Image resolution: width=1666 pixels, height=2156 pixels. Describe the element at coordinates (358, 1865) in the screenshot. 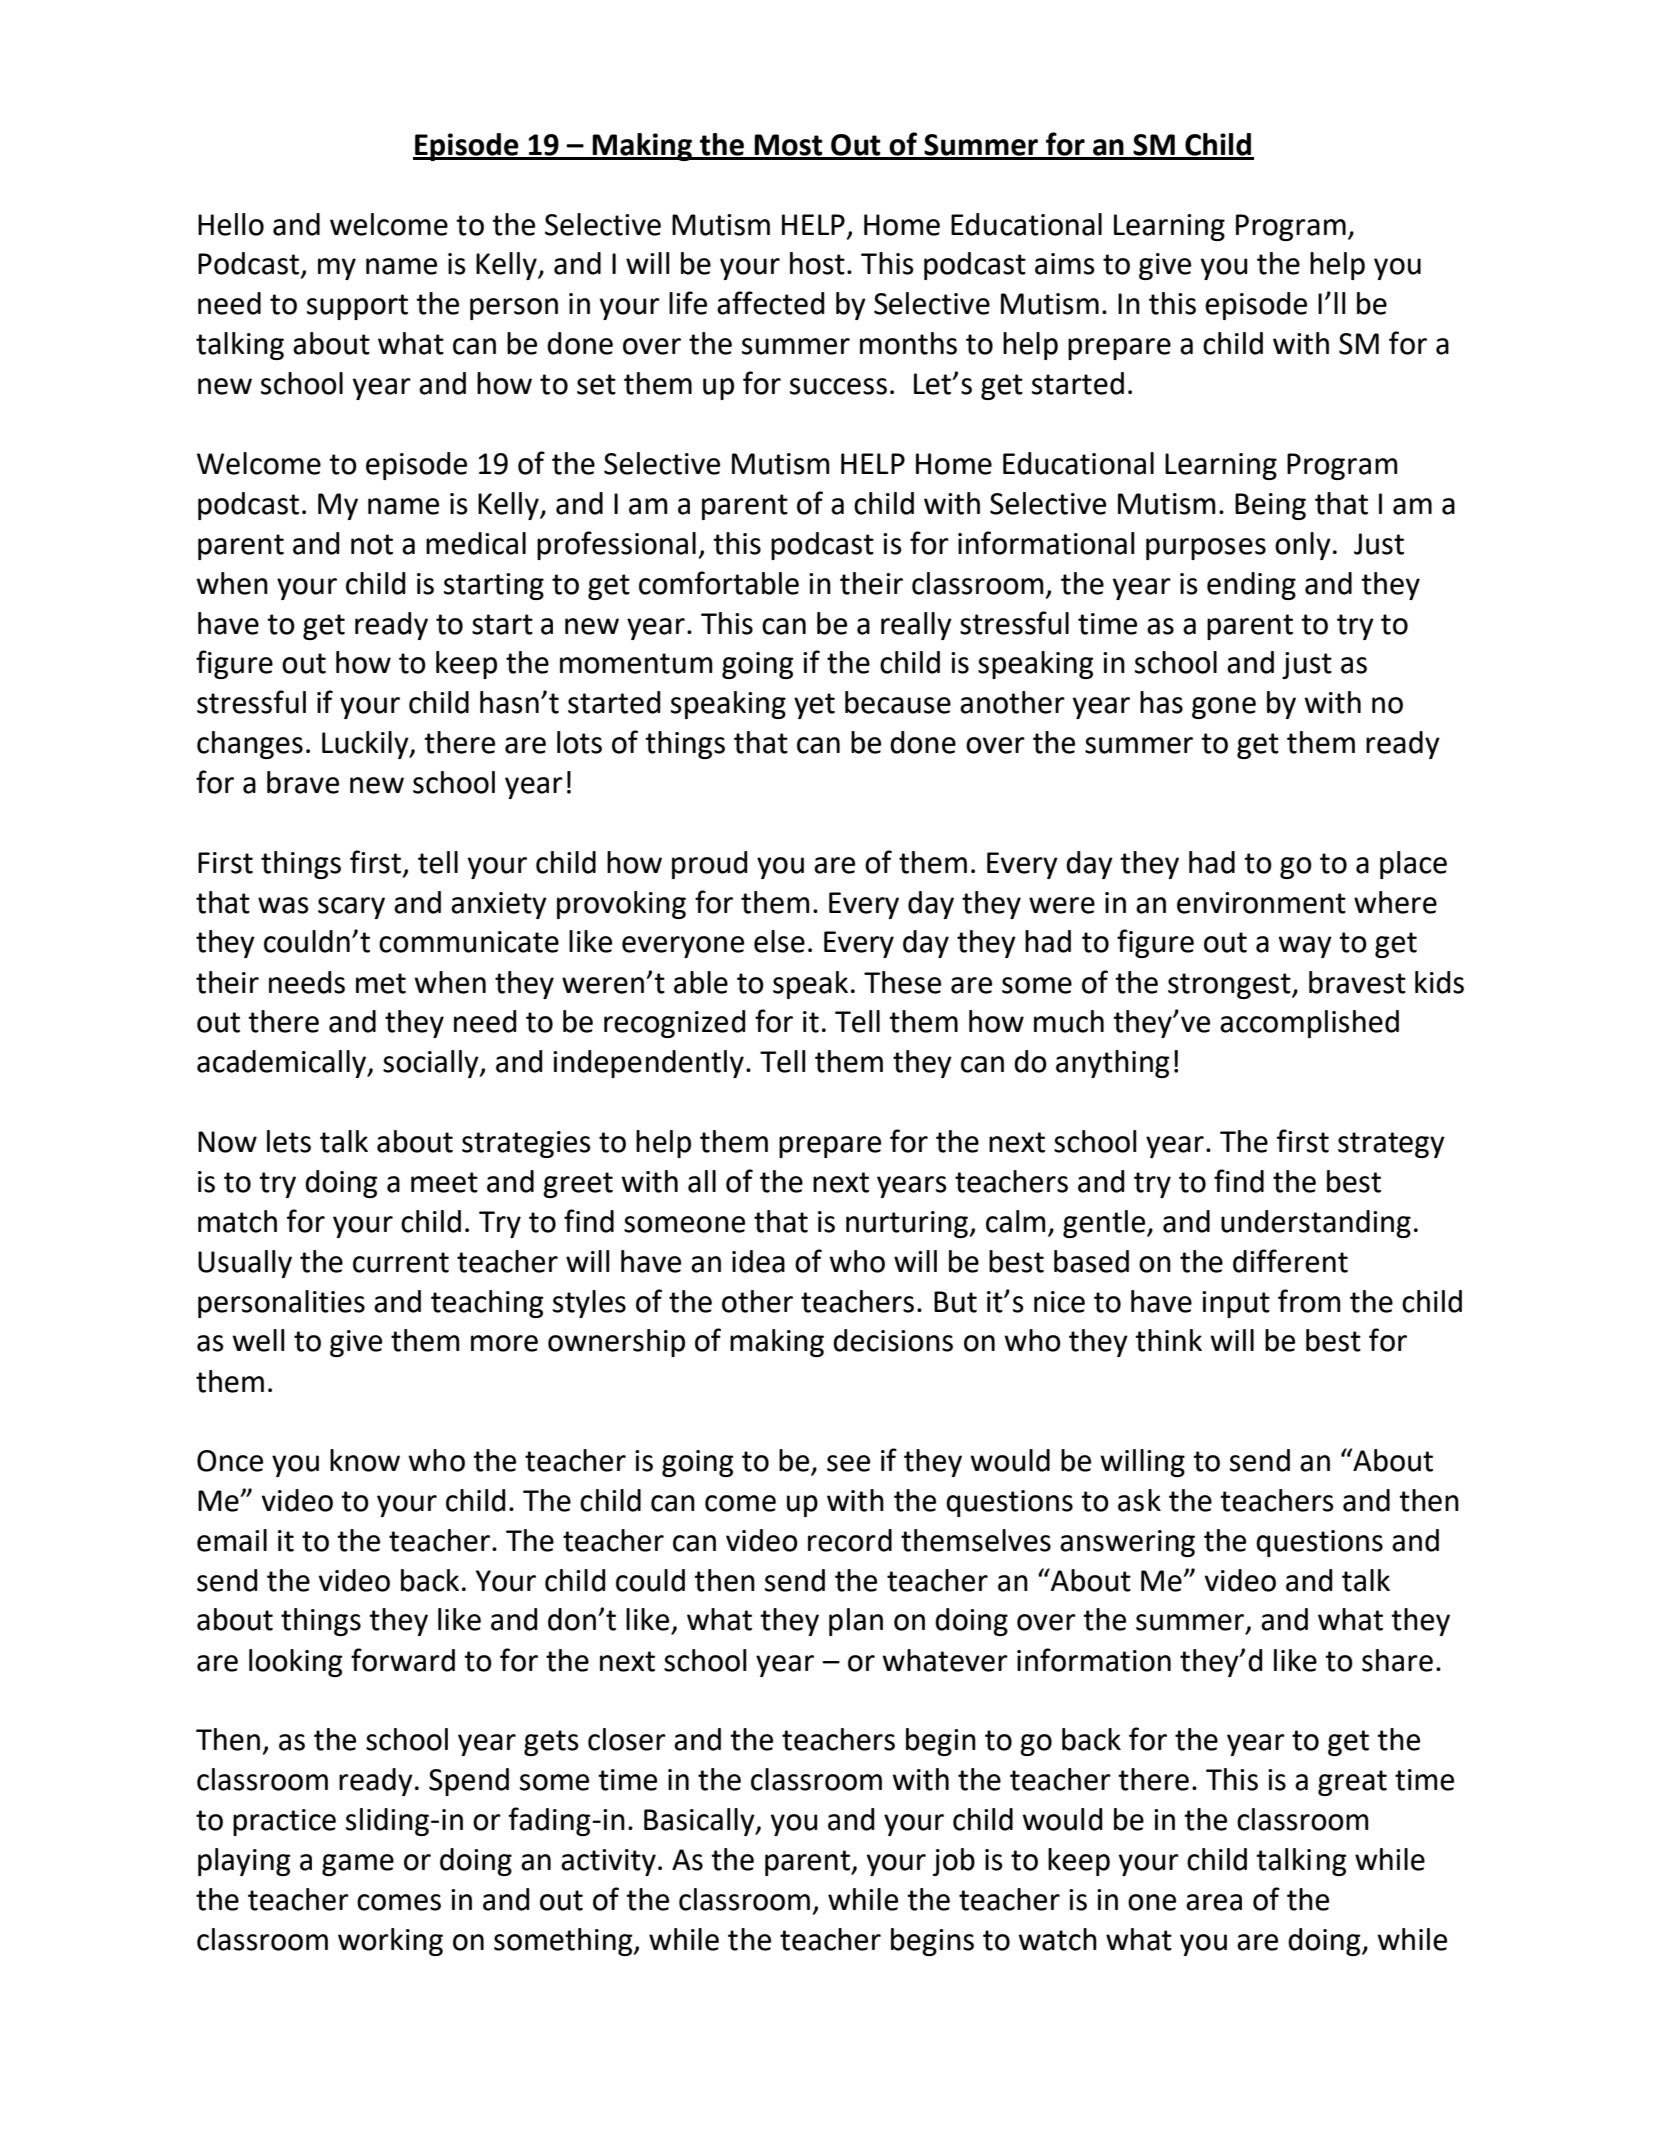

I see `game` at that location.
